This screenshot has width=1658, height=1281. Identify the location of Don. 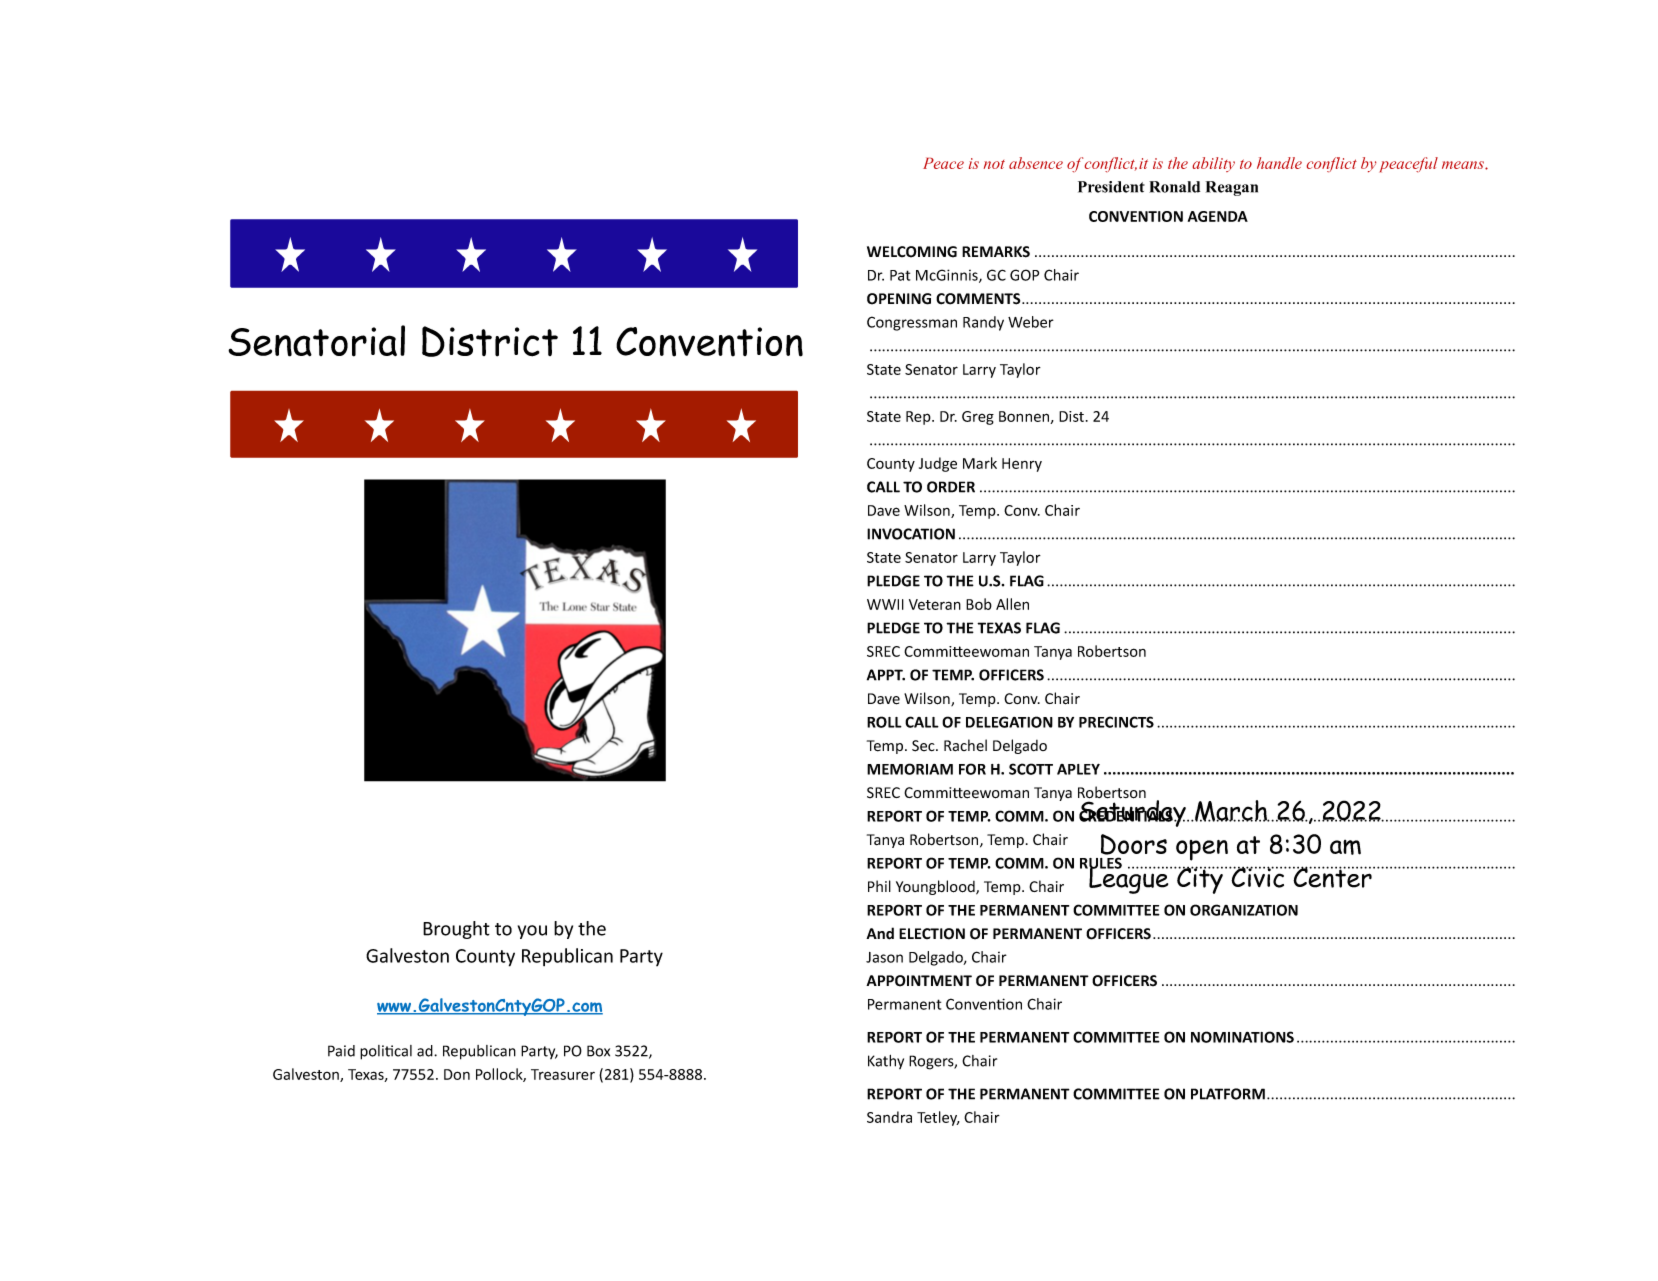
(457, 1074).
